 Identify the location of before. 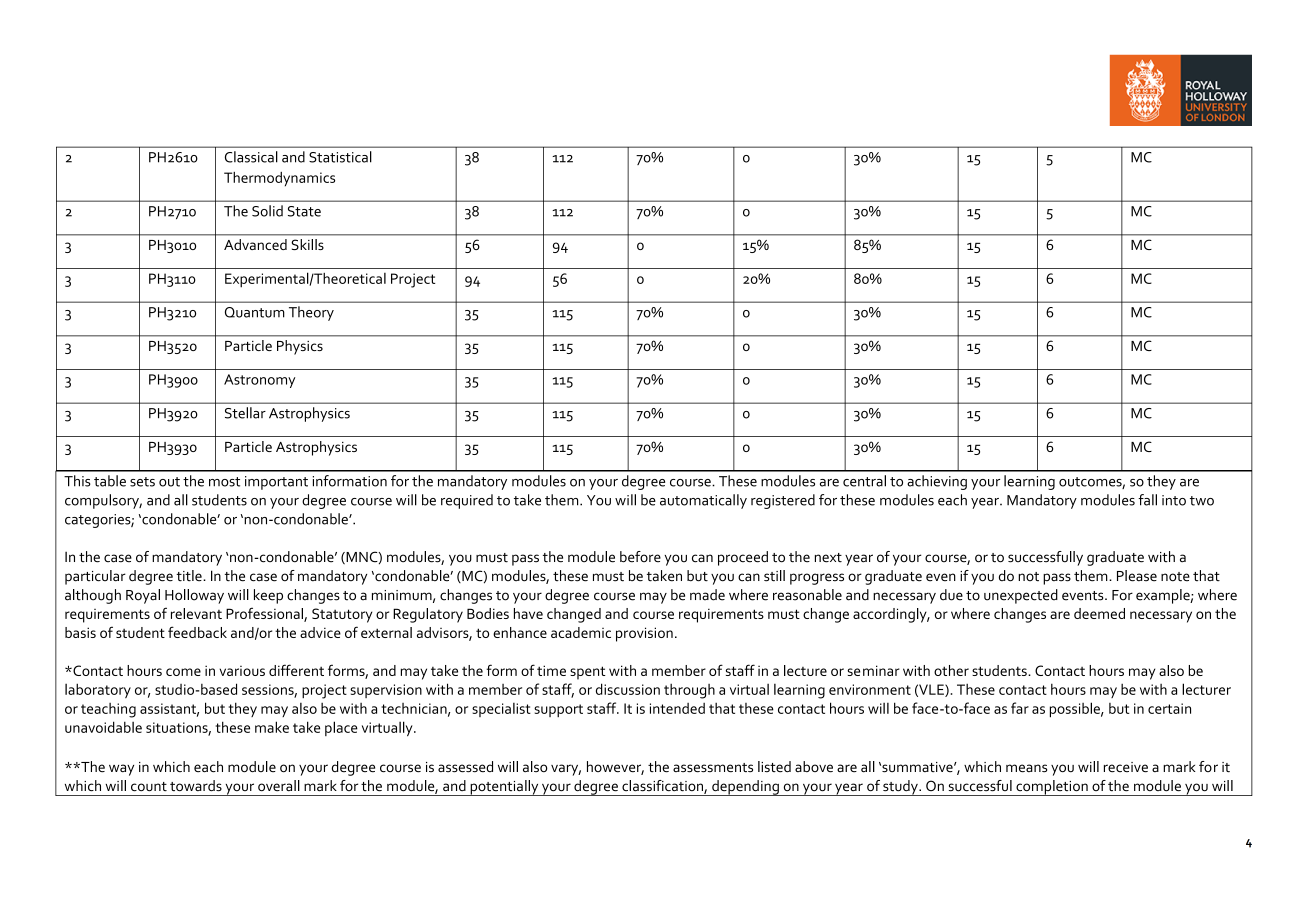
(640, 557).
